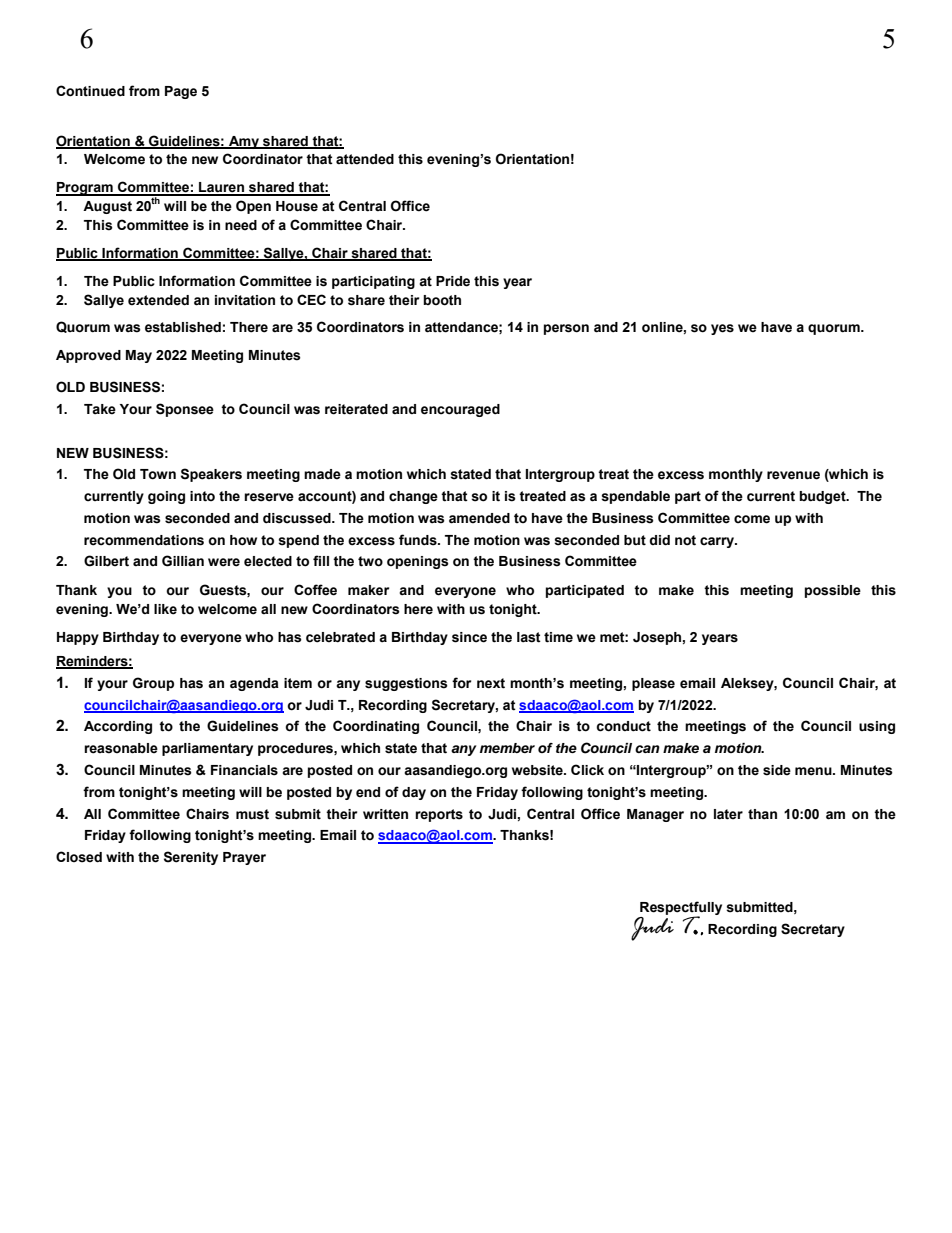  What do you see at coordinates (181, 92) in the document?
I see `Page` at bounding box center [181, 92].
